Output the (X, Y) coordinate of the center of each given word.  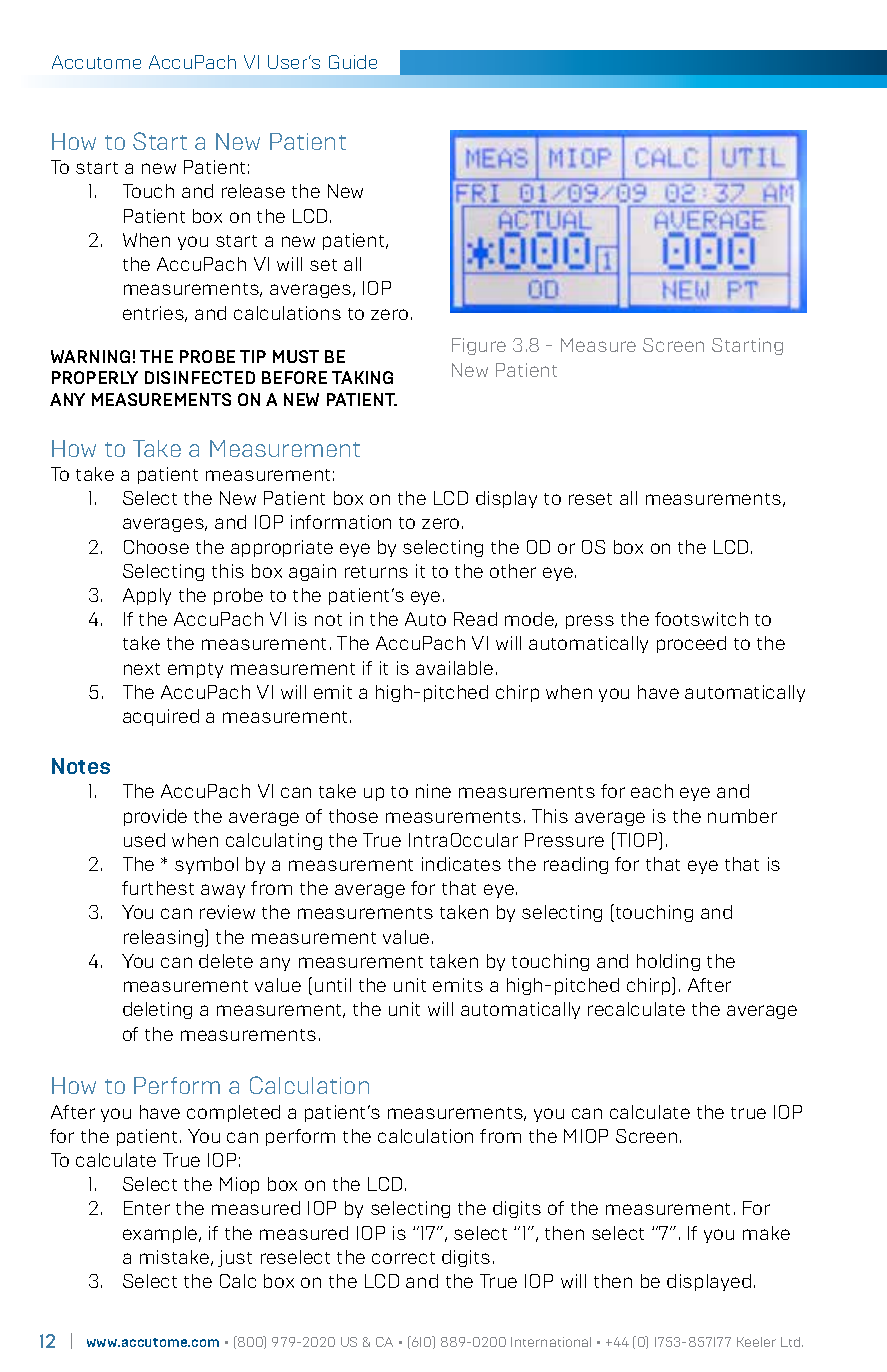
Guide (353, 62)
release (253, 191)
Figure (479, 346)
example (161, 1234)
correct (403, 1258)
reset (590, 499)
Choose (156, 547)
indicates (461, 864)
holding (668, 962)
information (341, 522)
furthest (158, 888)
